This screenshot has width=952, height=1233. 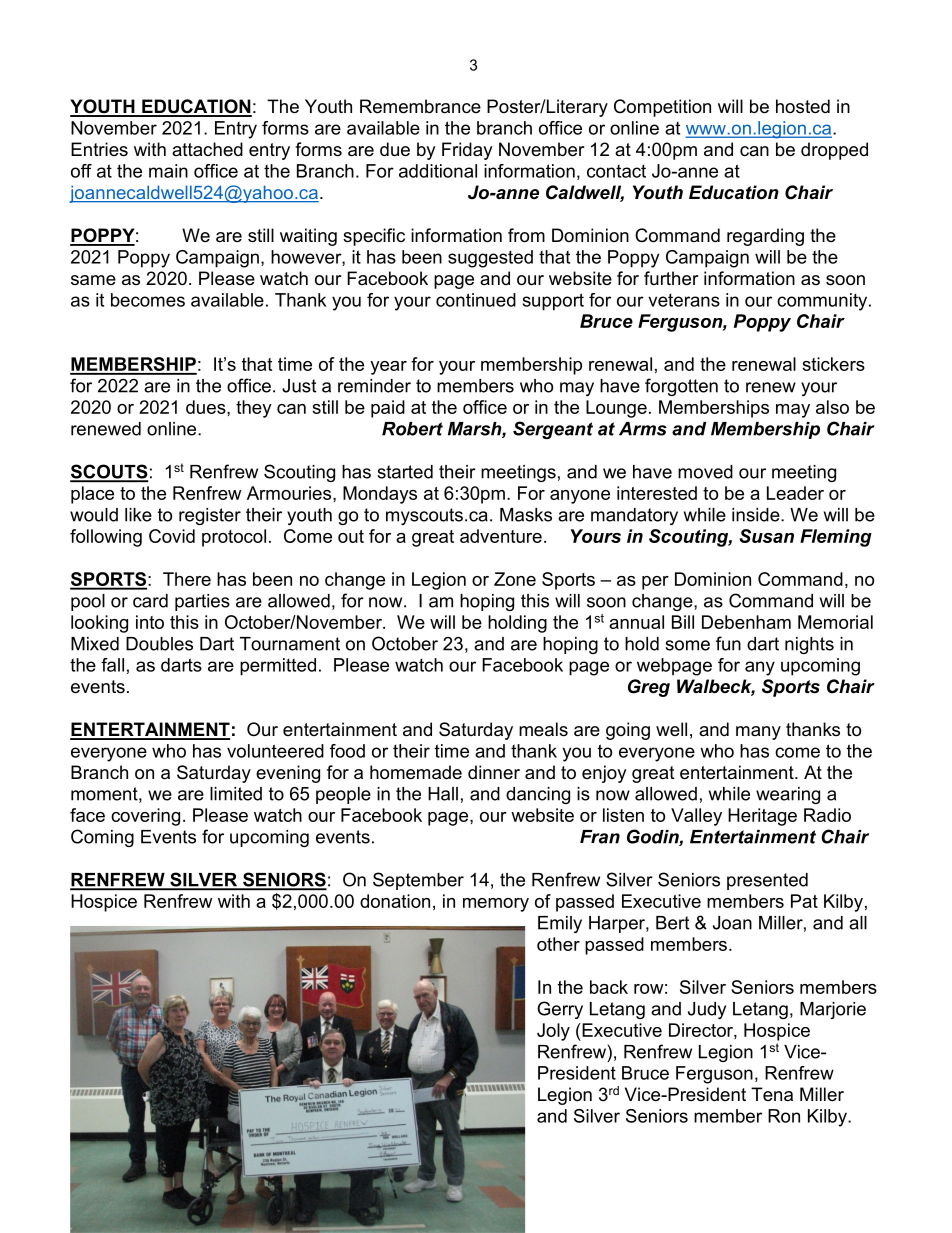 What do you see at coordinates (467, 151) in the screenshot?
I see `Friday` at bounding box center [467, 151].
